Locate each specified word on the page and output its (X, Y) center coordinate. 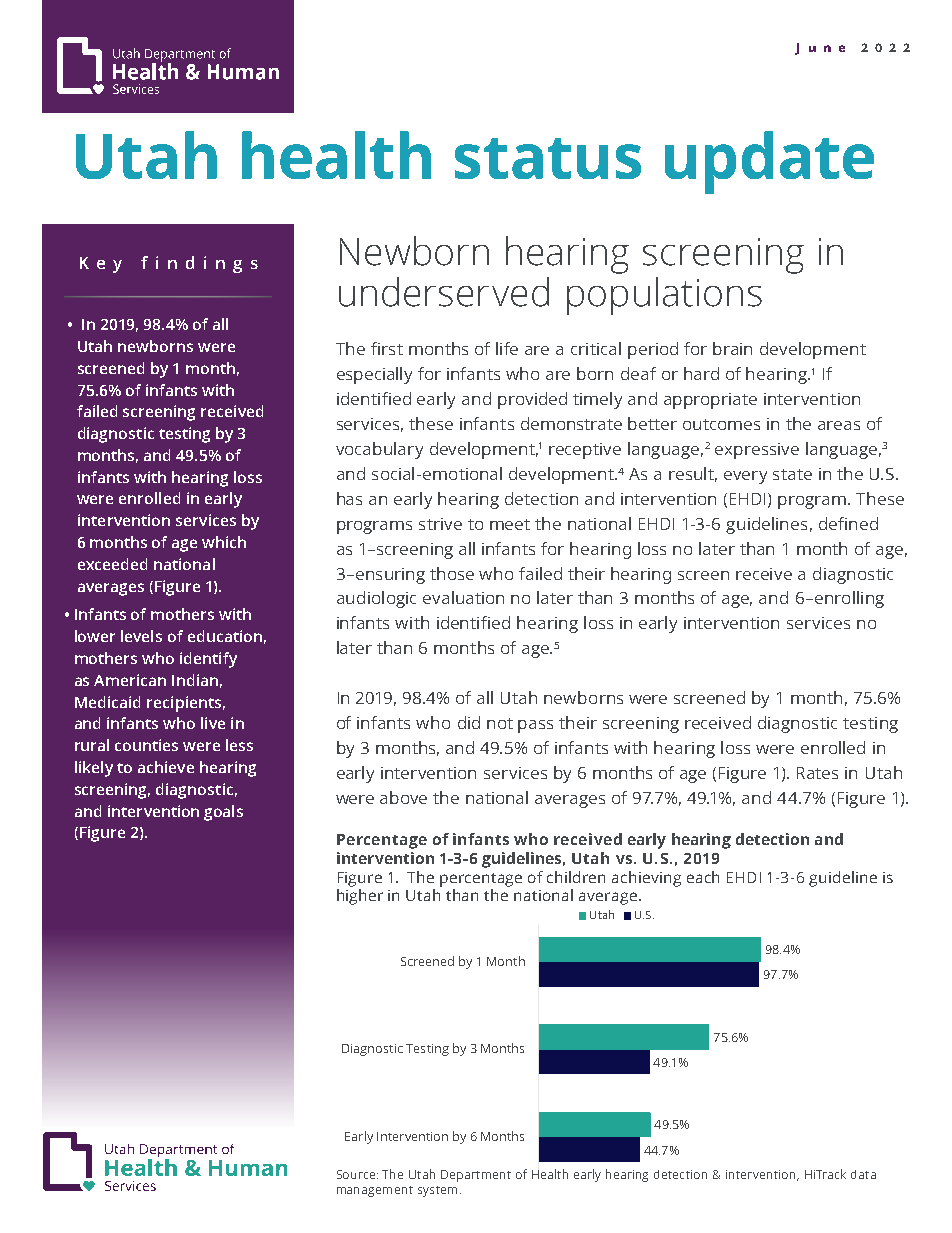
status (548, 158)
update (769, 162)
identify (208, 660)
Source (357, 1174)
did (469, 722)
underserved (444, 292)
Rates (817, 773)
